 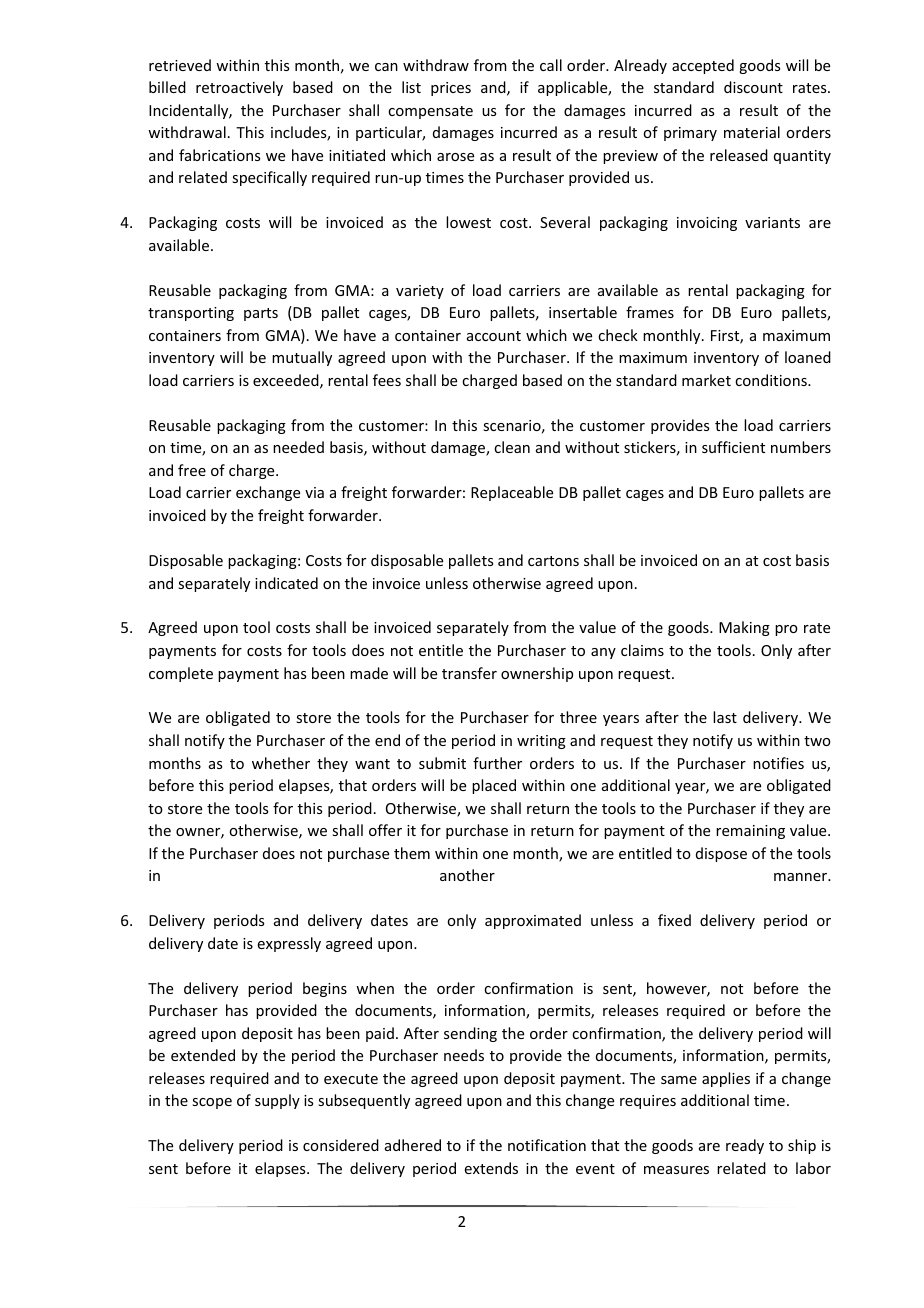 I want to click on indicated, so click(x=286, y=583).
